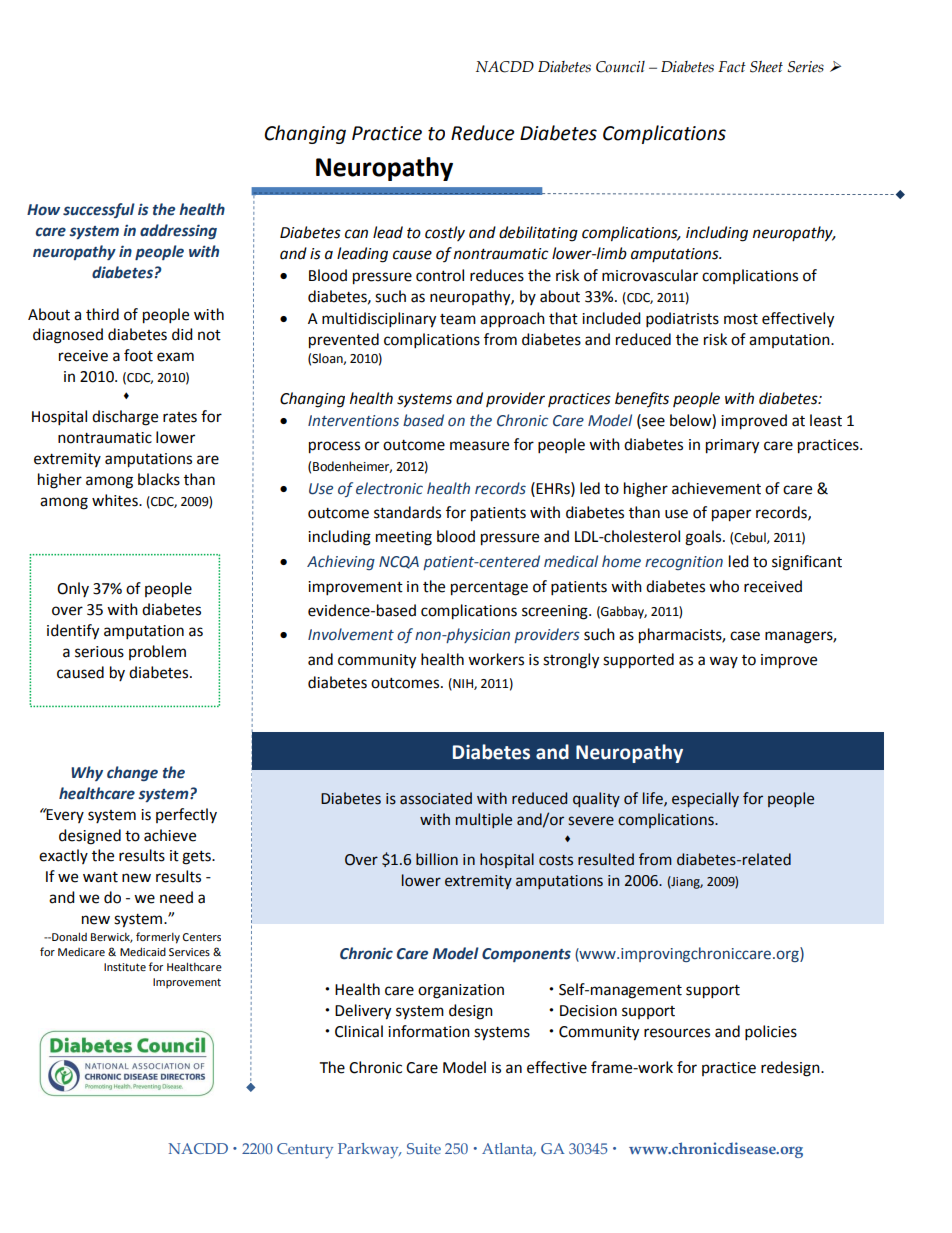  I want to click on measure, so click(479, 446).
